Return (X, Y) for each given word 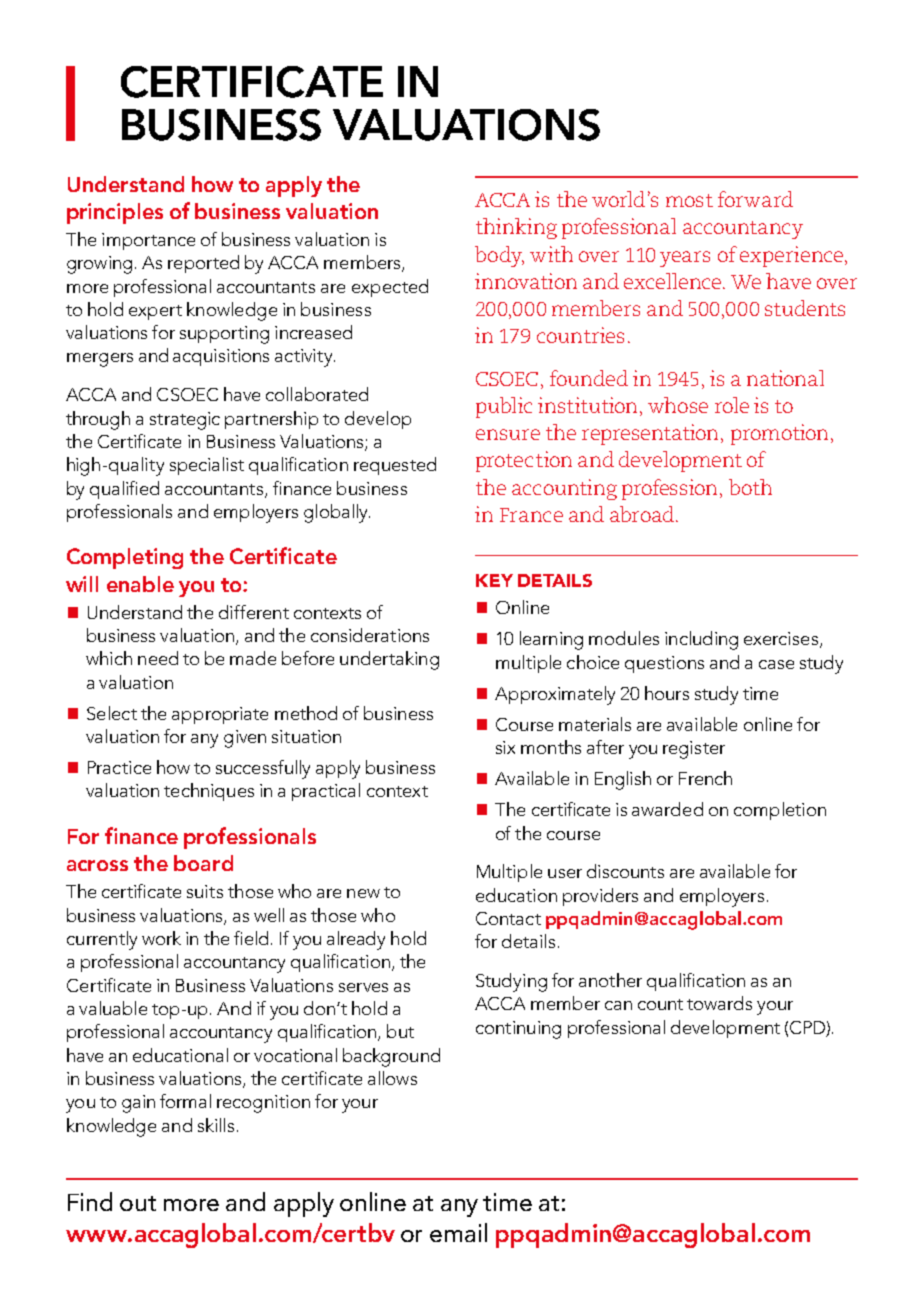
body (499, 256)
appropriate (220, 715)
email (458, 1232)
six (505, 747)
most (689, 200)
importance (148, 241)
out (138, 1203)
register (694, 750)
